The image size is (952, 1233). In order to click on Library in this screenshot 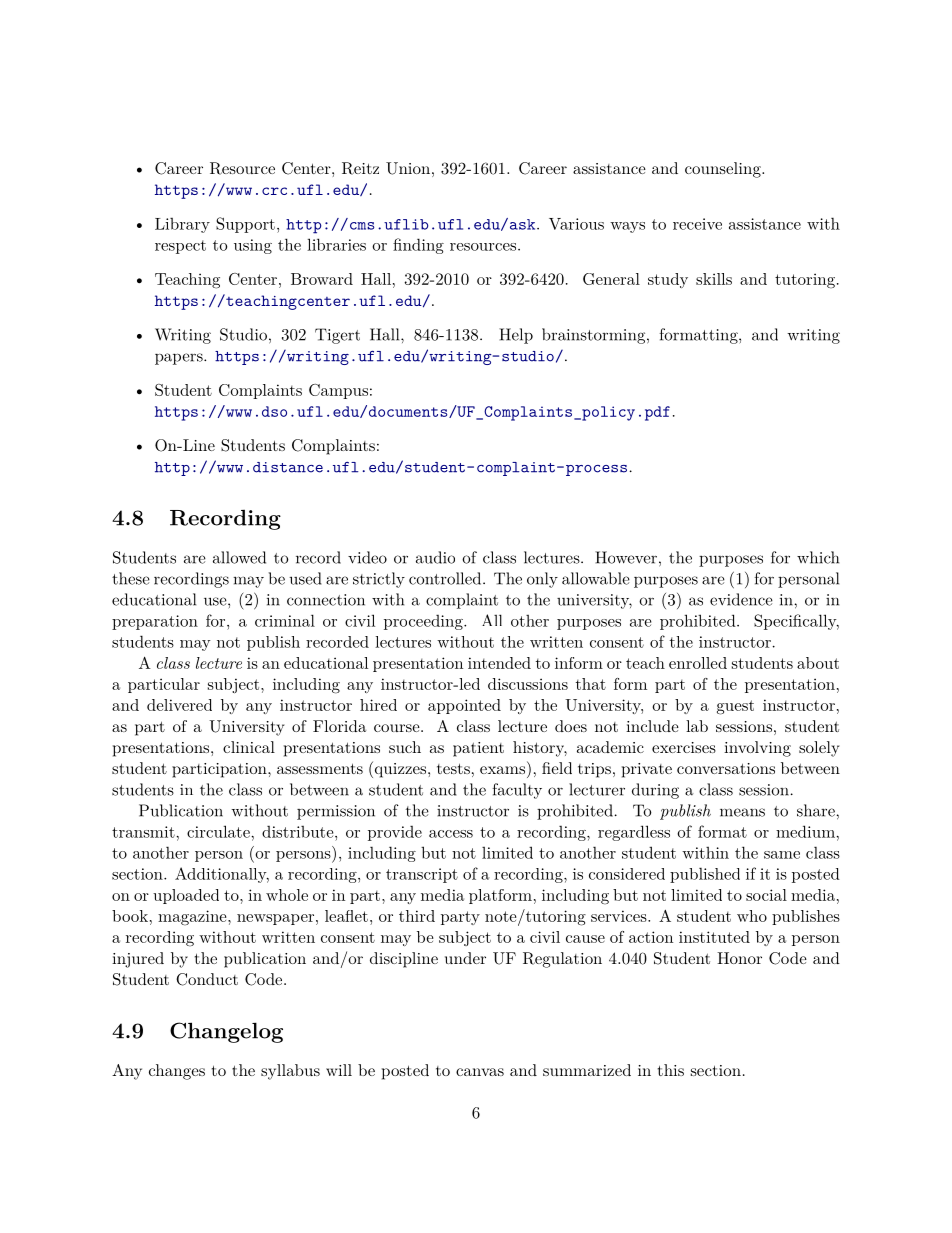, I will do `click(182, 225)`.
